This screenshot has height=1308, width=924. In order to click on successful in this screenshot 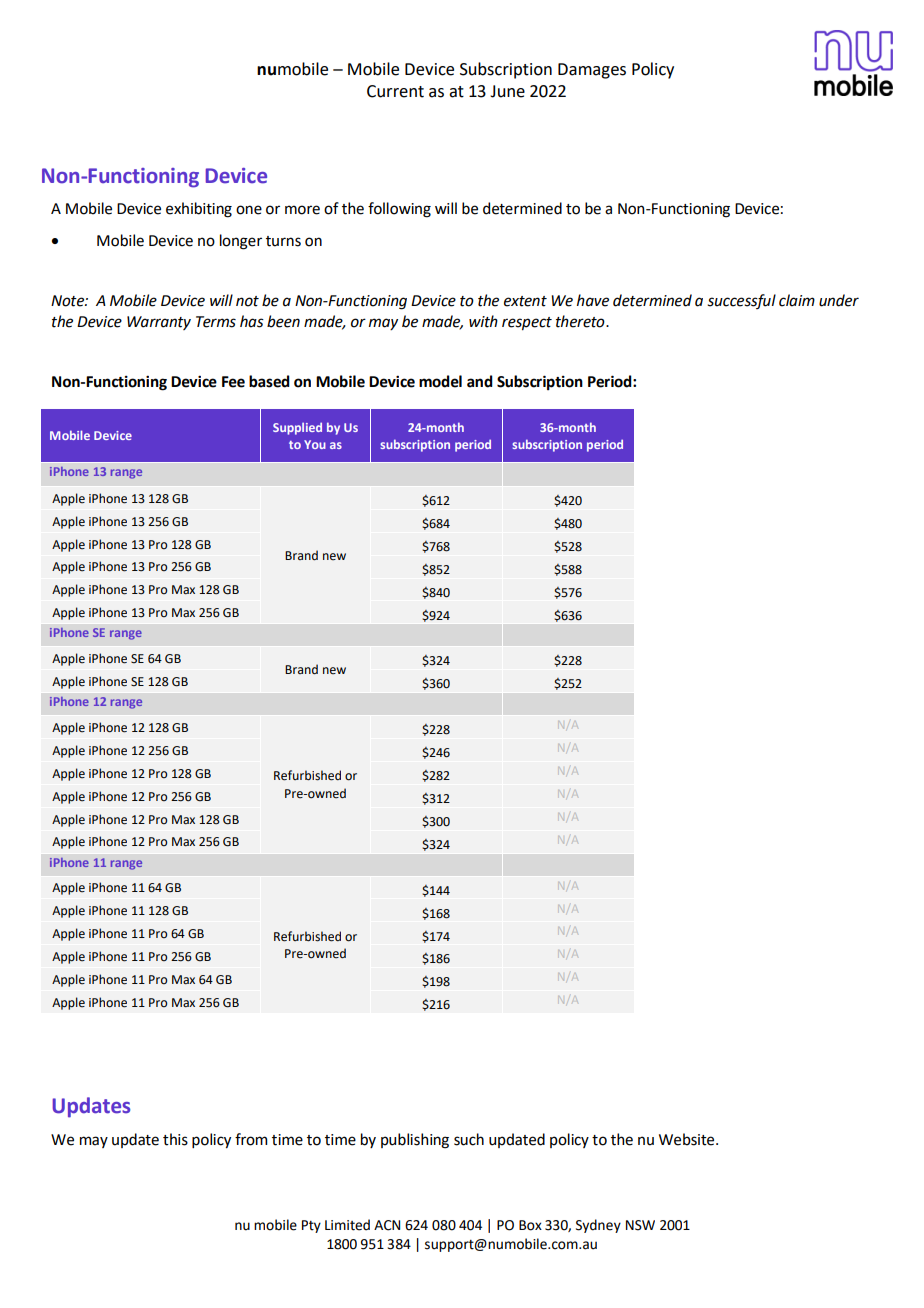, I will do `click(741, 301)`.
